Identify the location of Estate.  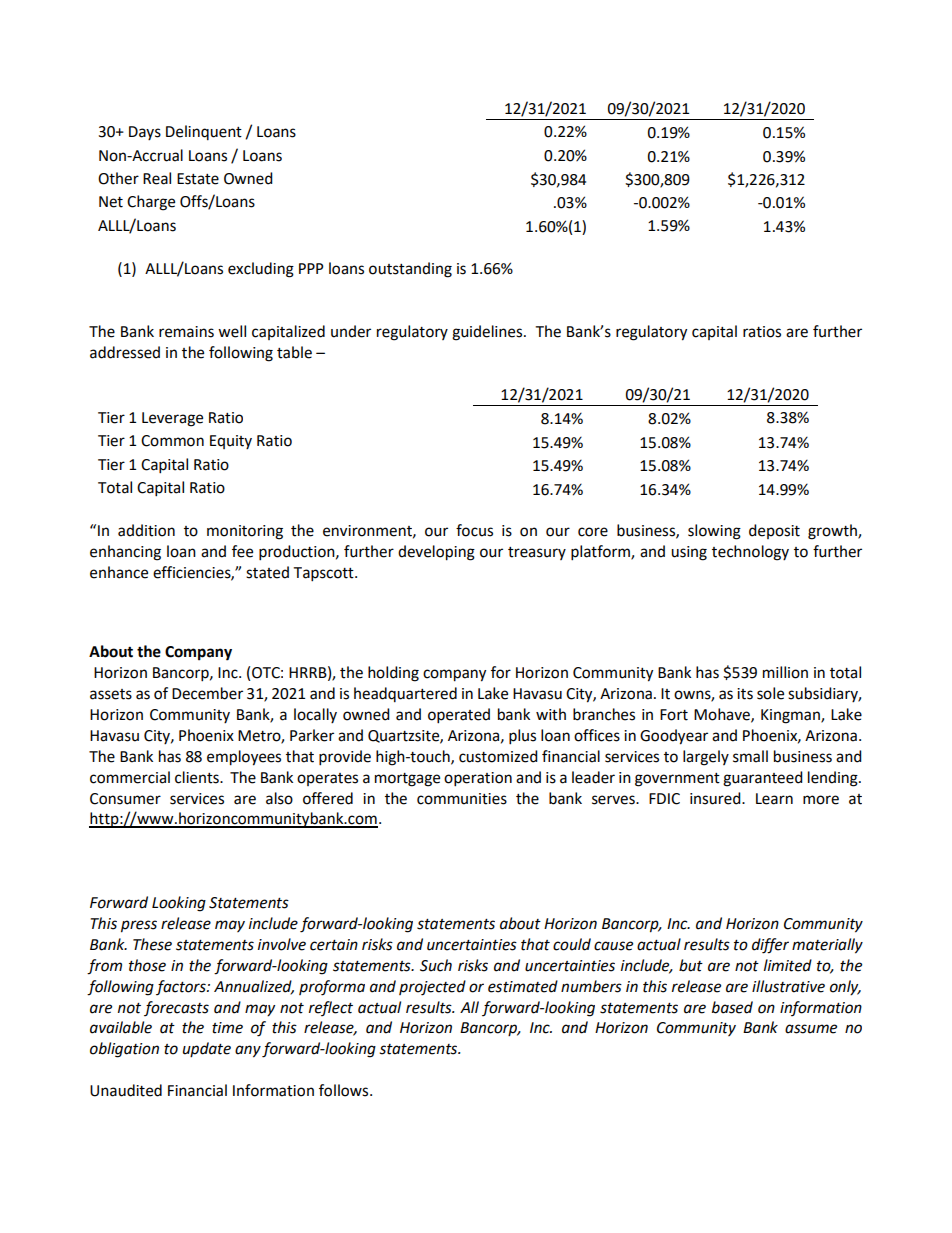
(198, 179).
